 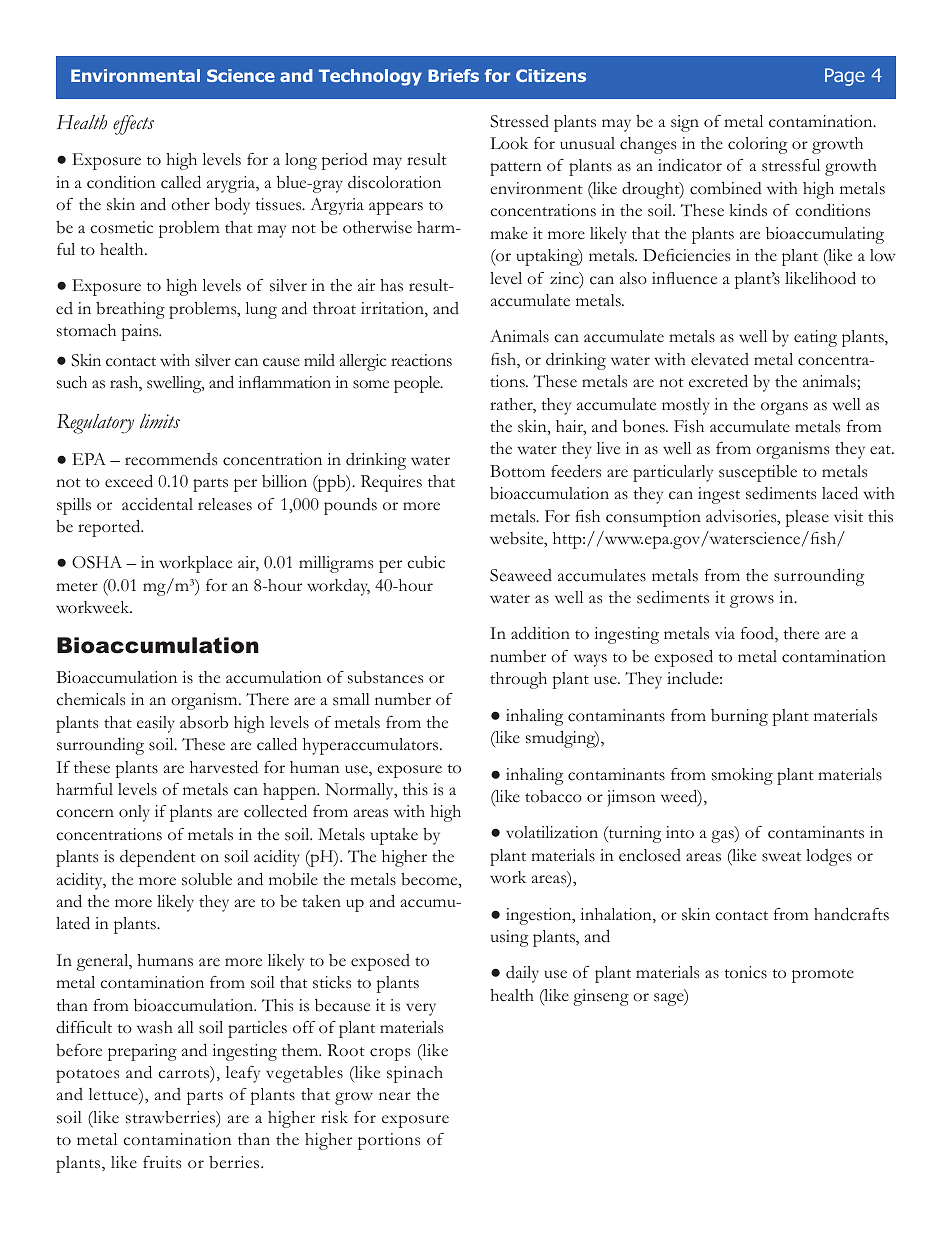 I want to click on fruits, so click(x=162, y=1162).
